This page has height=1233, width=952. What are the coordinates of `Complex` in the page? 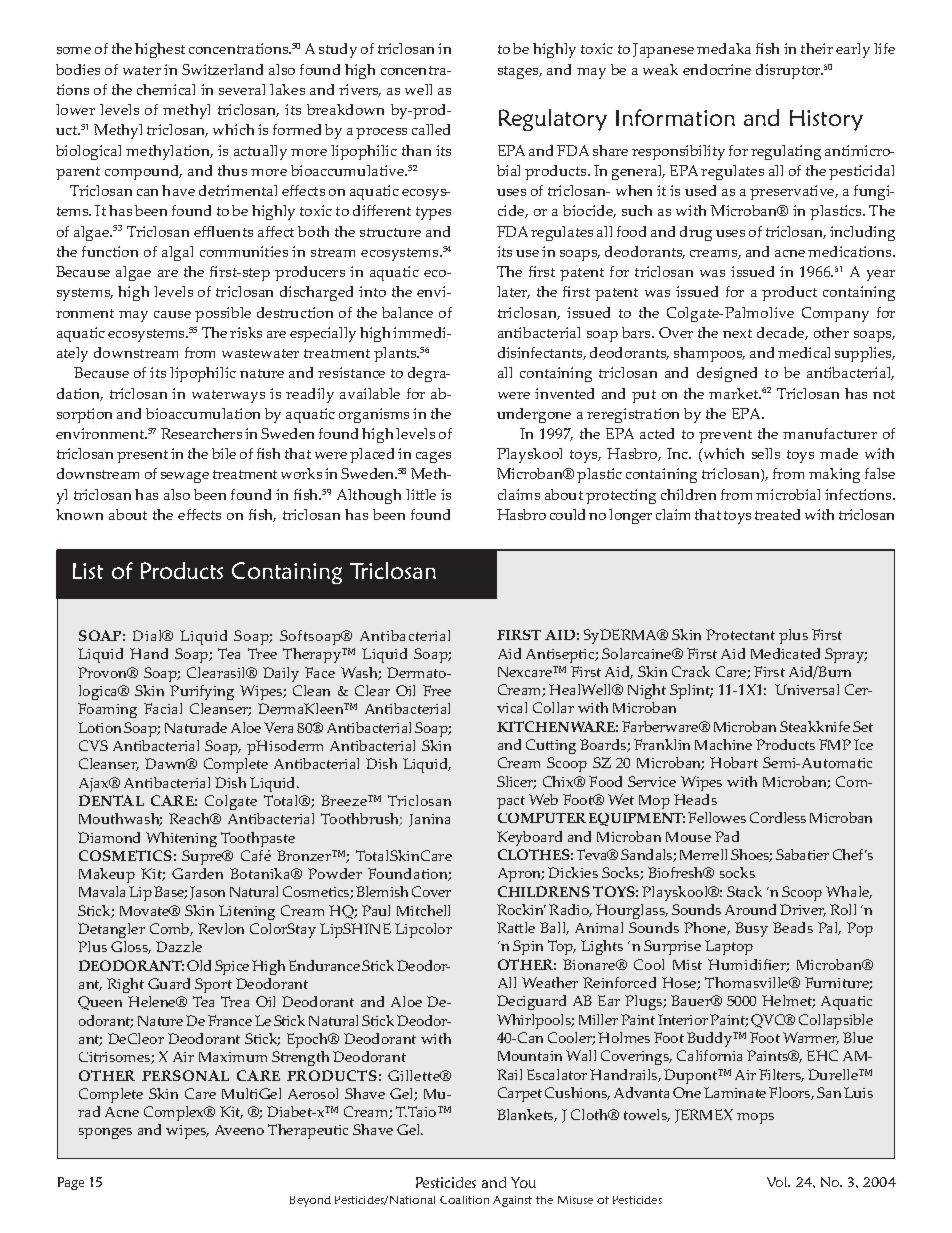 It's located at (175, 1113).
